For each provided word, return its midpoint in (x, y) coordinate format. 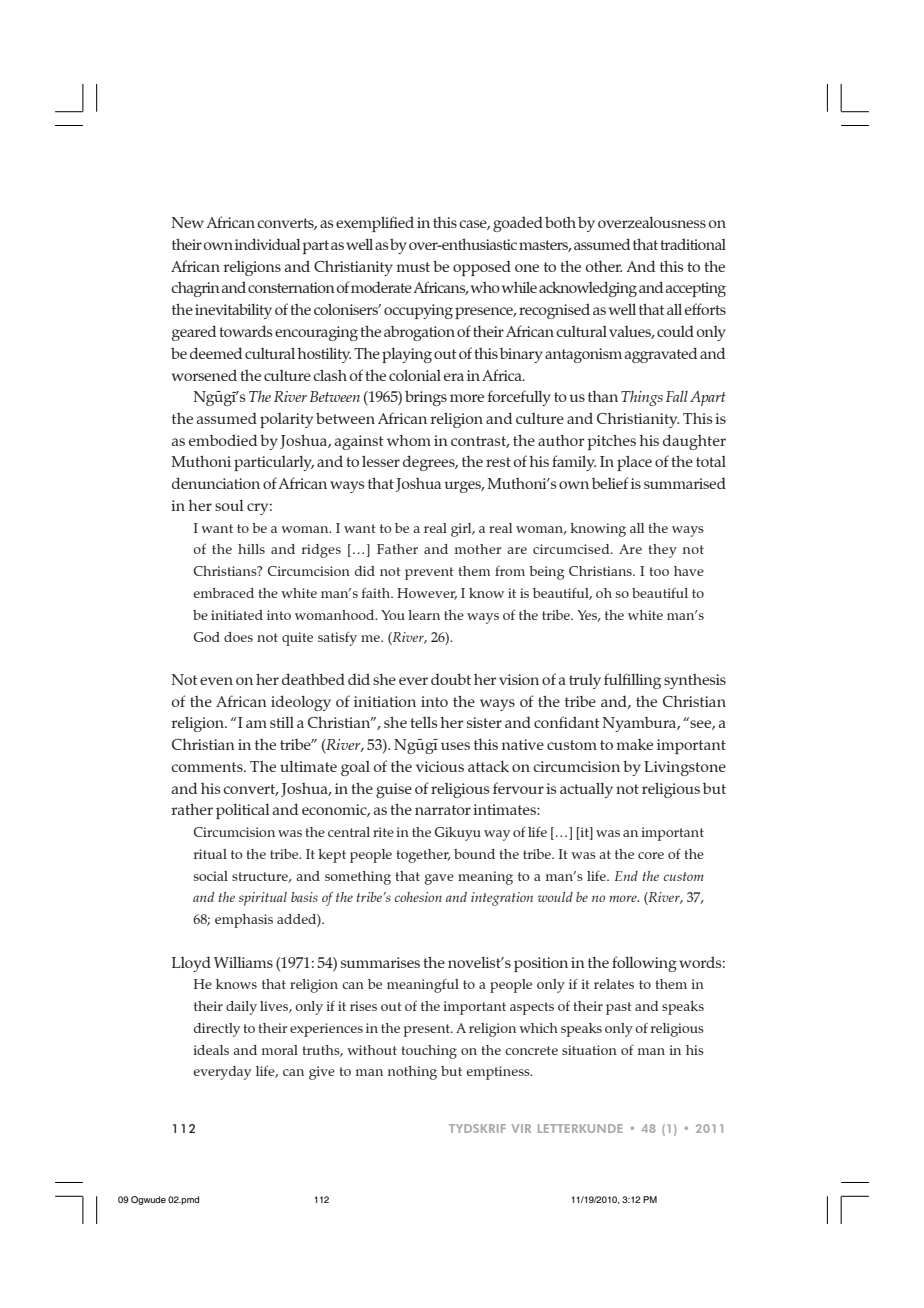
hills (251, 549)
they (662, 551)
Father (397, 549)
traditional (693, 244)
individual (267, 244)
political (242, 811)
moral (280, 1050)
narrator (443, 810)
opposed (482, 268)
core (651, 855)
